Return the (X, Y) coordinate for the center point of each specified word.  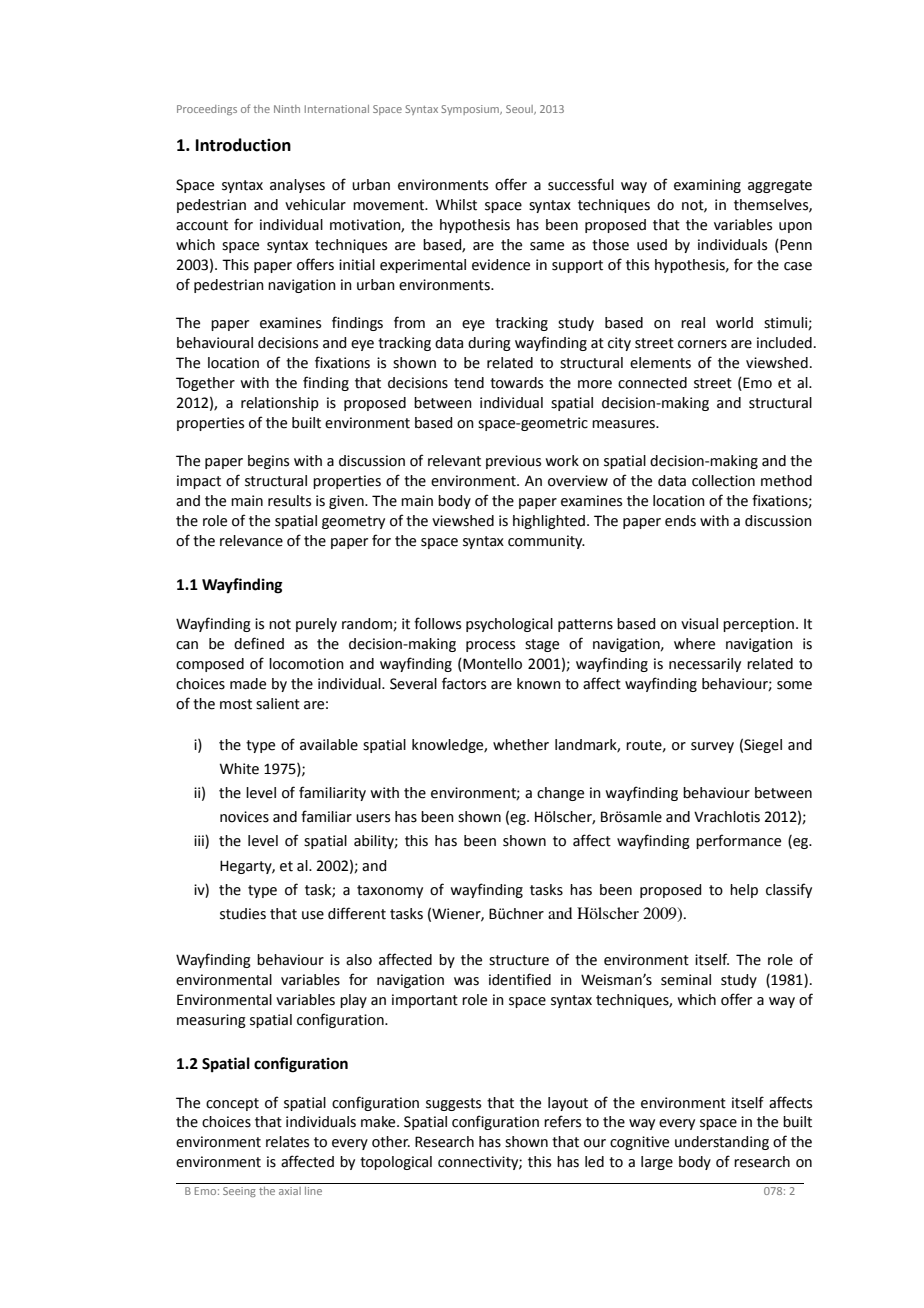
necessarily (705, 665)
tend (469, 383)
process (490, 646)
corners (702, 344)
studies (243, 914)
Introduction (243, 145)
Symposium (471, 110)
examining (707, 186)
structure (519, 960)
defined (259, 643)
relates (287, 1142)
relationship (280, 404)
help (744, 891)
